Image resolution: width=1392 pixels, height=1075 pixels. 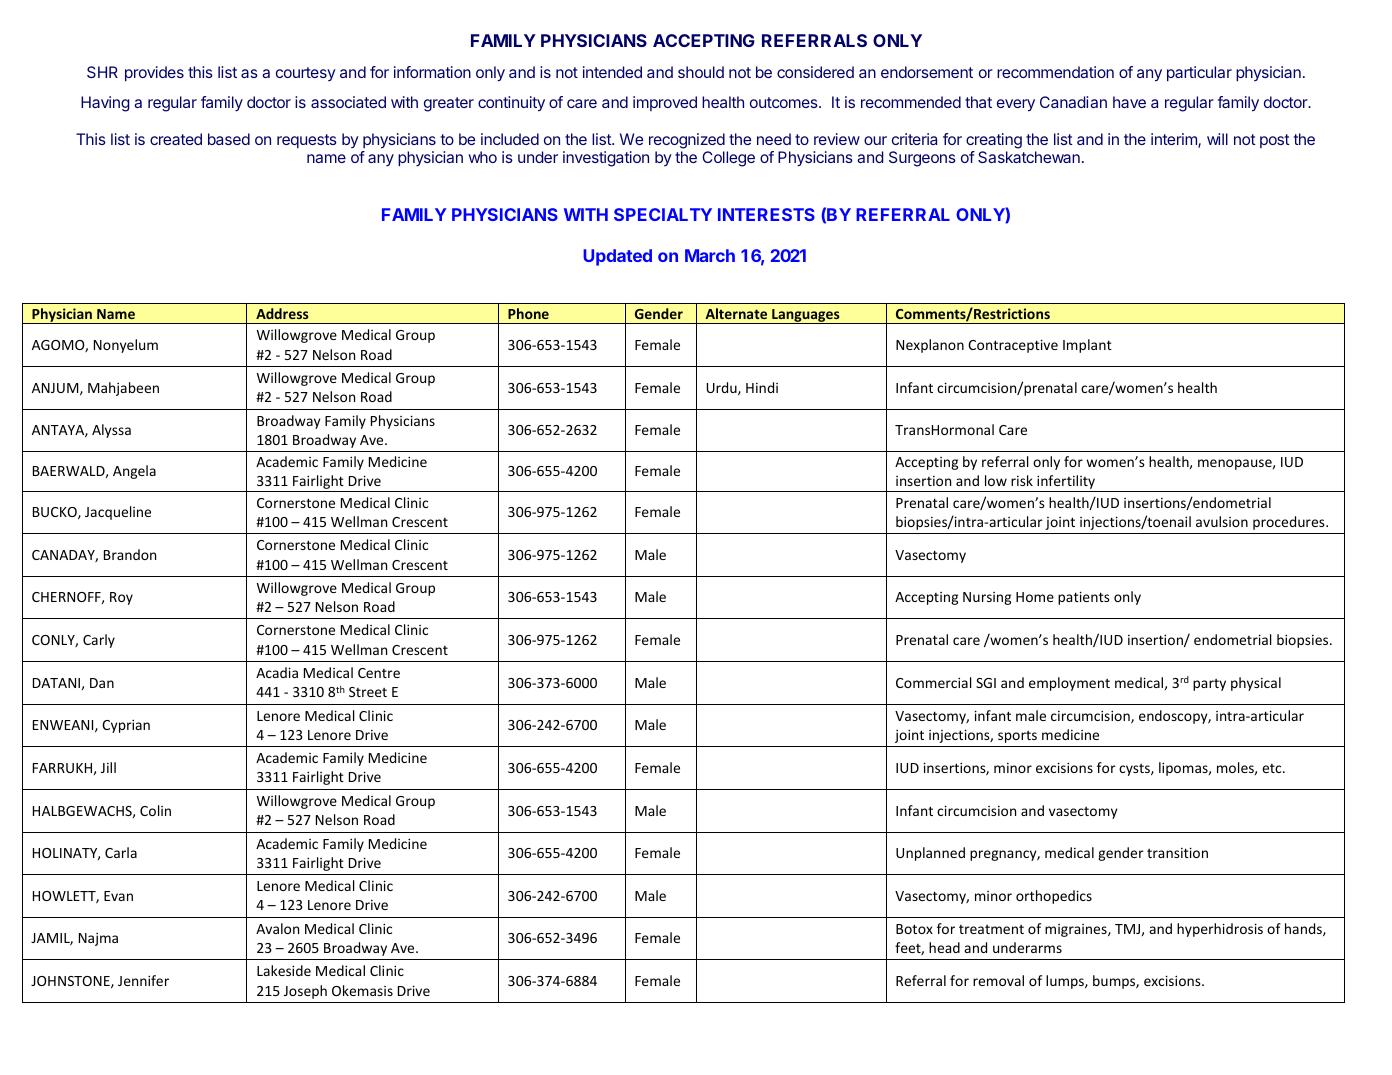 I want to click on Commercial, so click(x=934, y=682).
